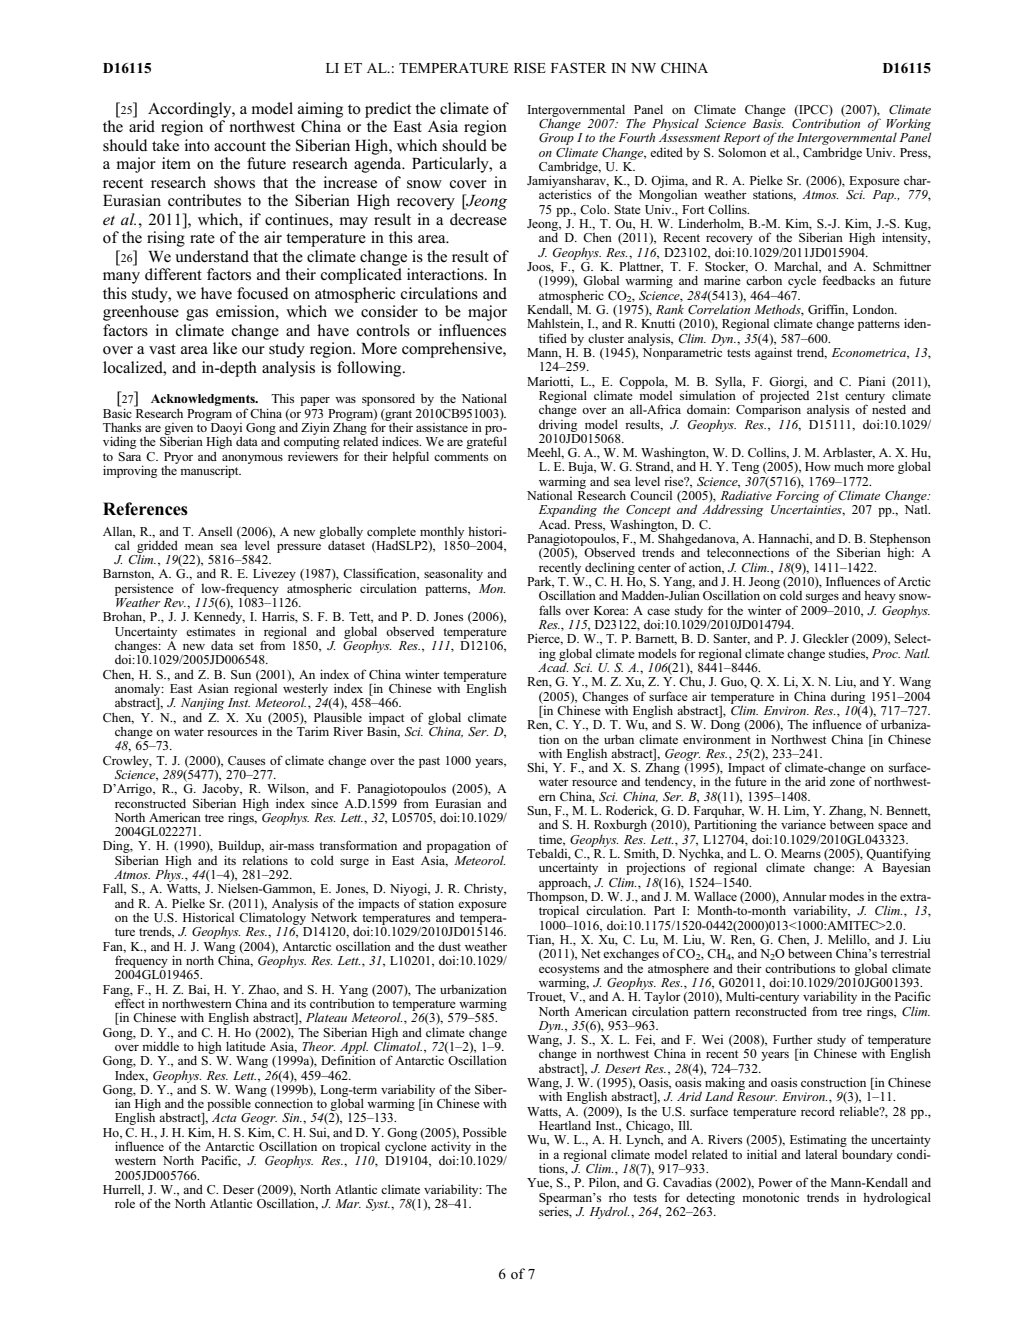 Image resolution: width=1034 pixels, height=1339 pixels. Describe the element at coordinates (451, 1148) in the screenshot. I see `activity` at that location.
